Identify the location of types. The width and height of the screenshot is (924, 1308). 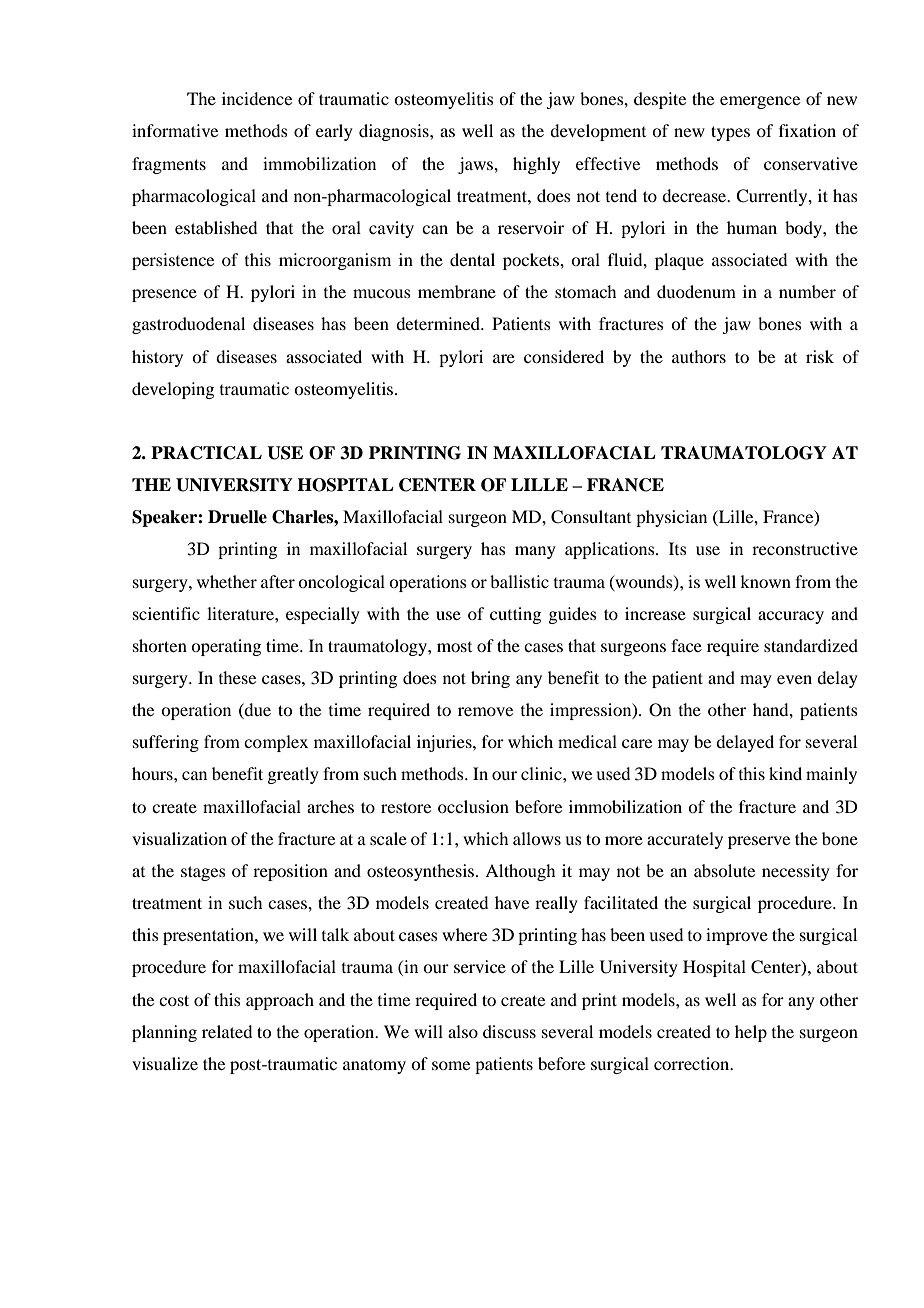
(730, 133).
